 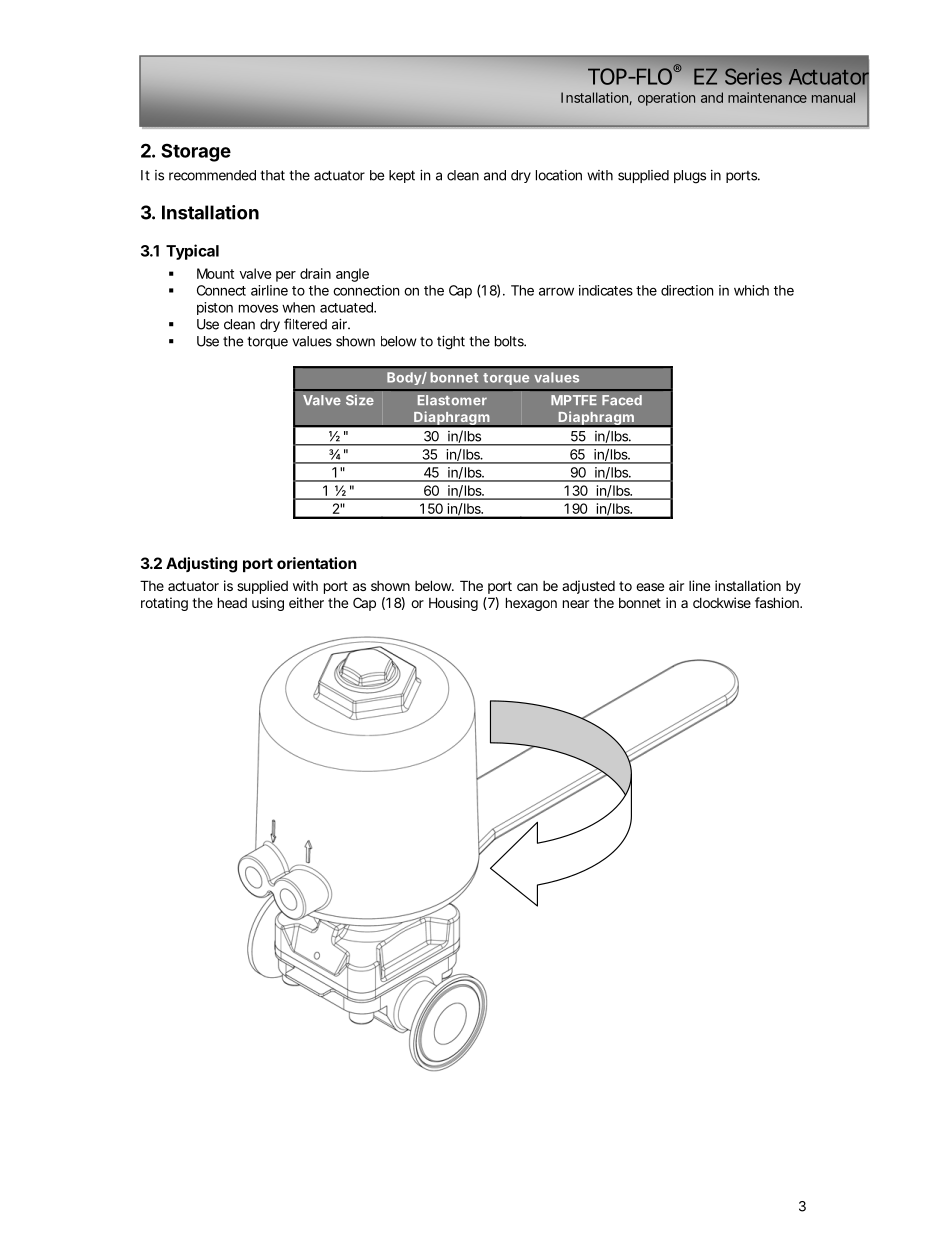 I want to click on Typical, so click(x=192, y=252).
